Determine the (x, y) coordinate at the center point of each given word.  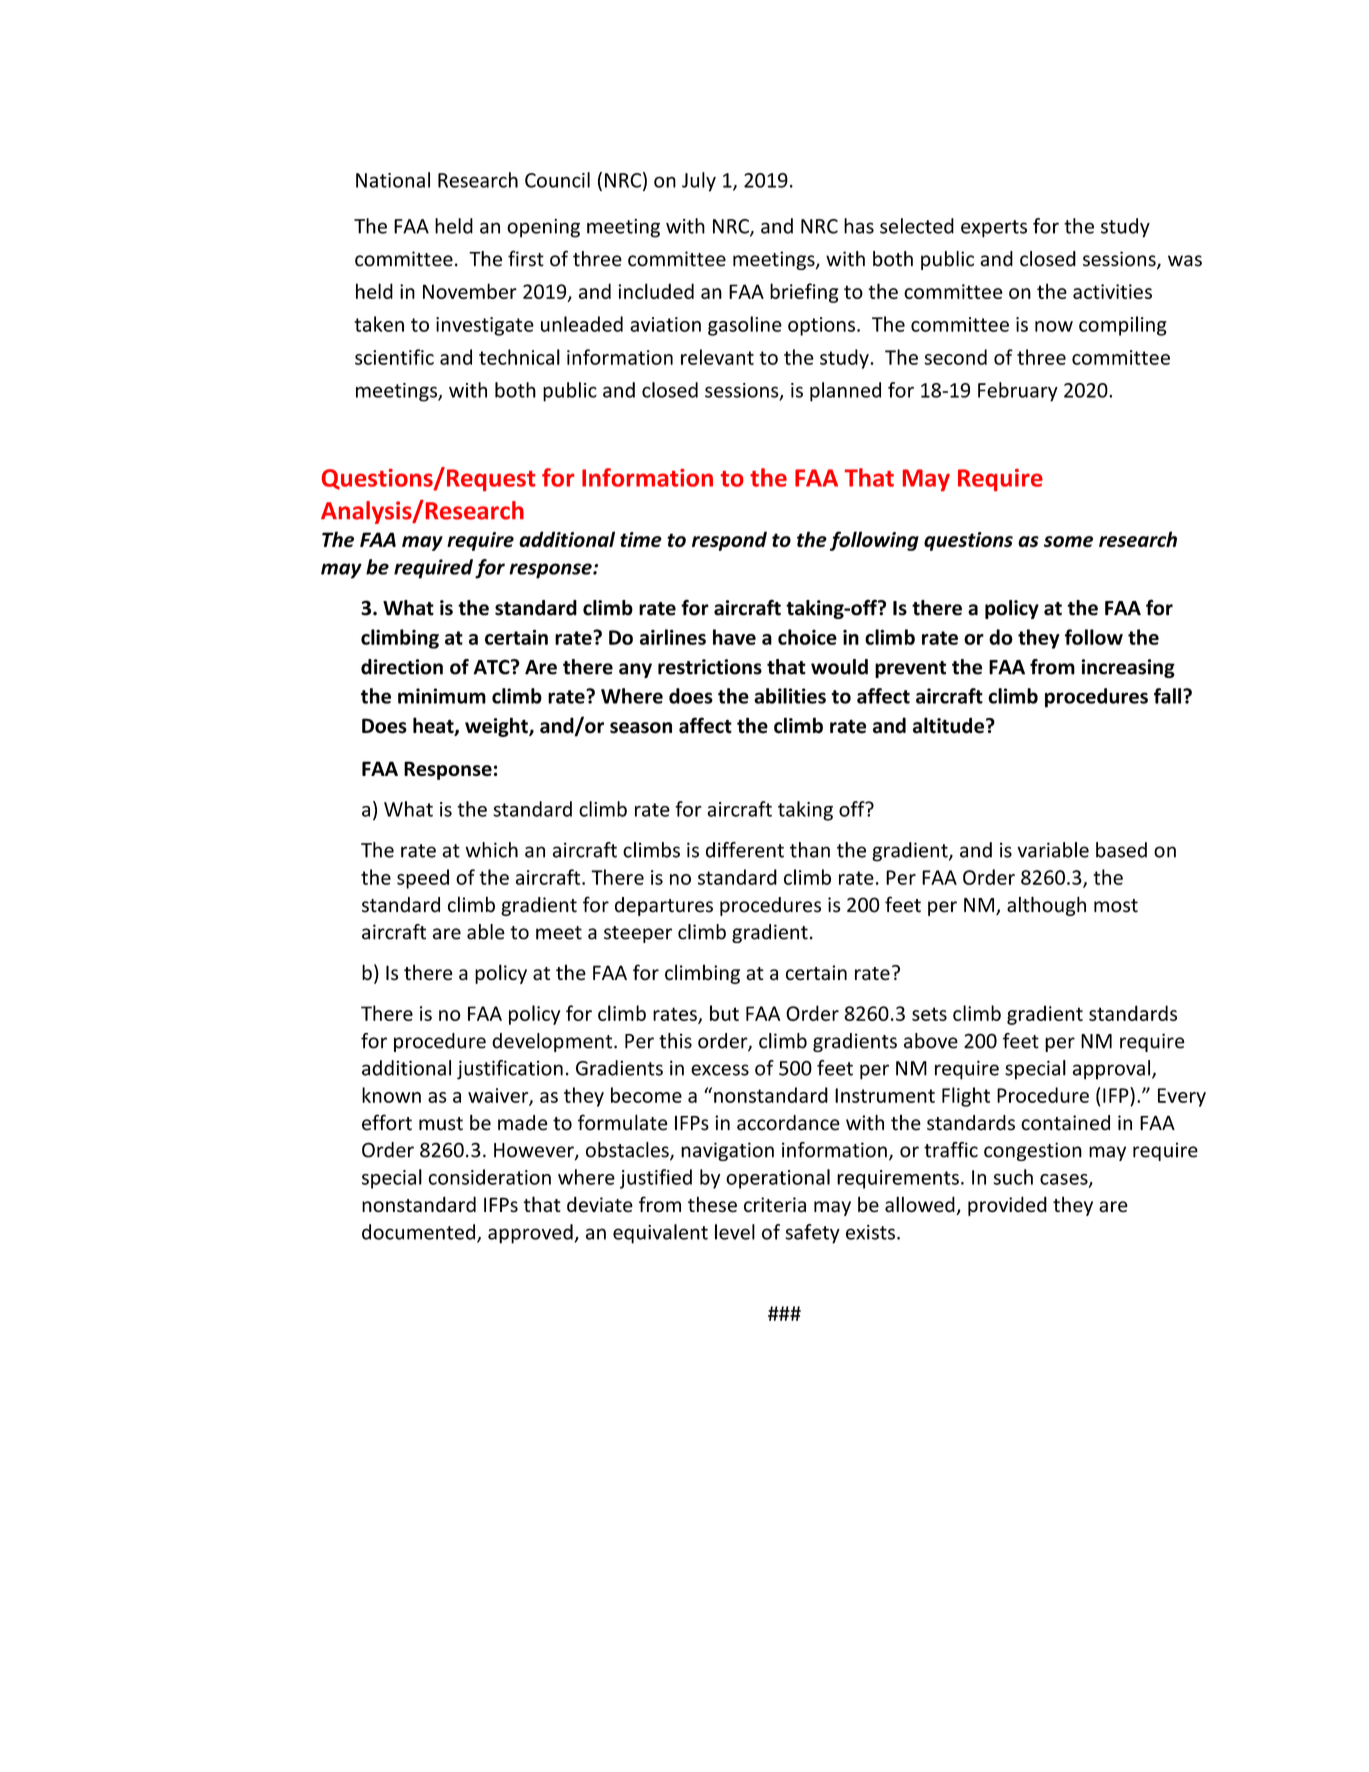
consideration (489, 1177)
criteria (775, 1205)
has (859, 226)
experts (994, 229)
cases (1065, 1180)
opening (543, 228)
